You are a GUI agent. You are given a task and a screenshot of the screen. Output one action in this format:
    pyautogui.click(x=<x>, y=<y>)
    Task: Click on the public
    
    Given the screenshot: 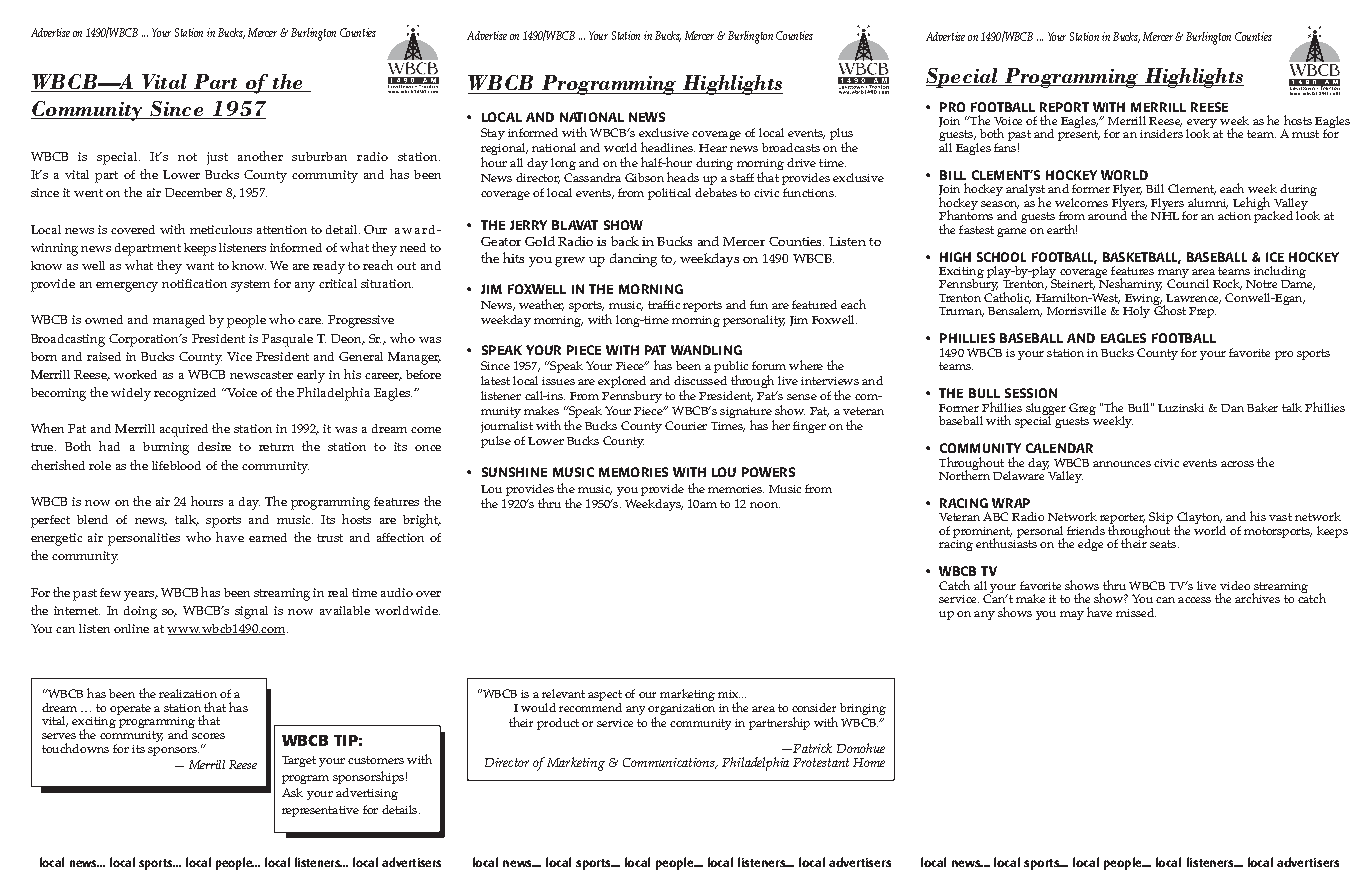 What is the action you would take?
    pyautogui.click(x=731, y=368)
